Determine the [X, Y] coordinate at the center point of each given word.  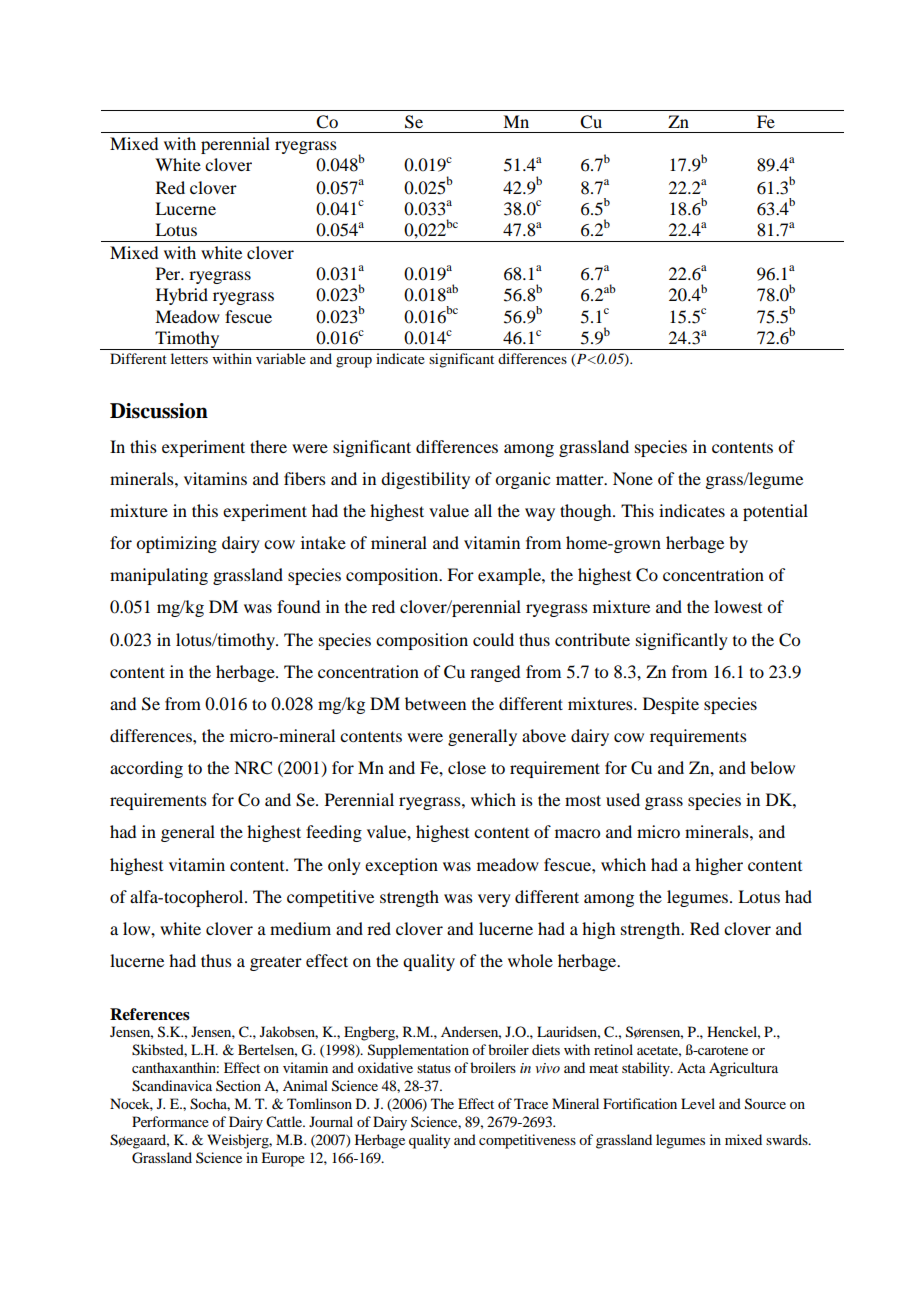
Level [698, 1103]
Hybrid [182, 296]
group [354, 362]
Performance [170, 1121]
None [633, 478]
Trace [531, 1103]
